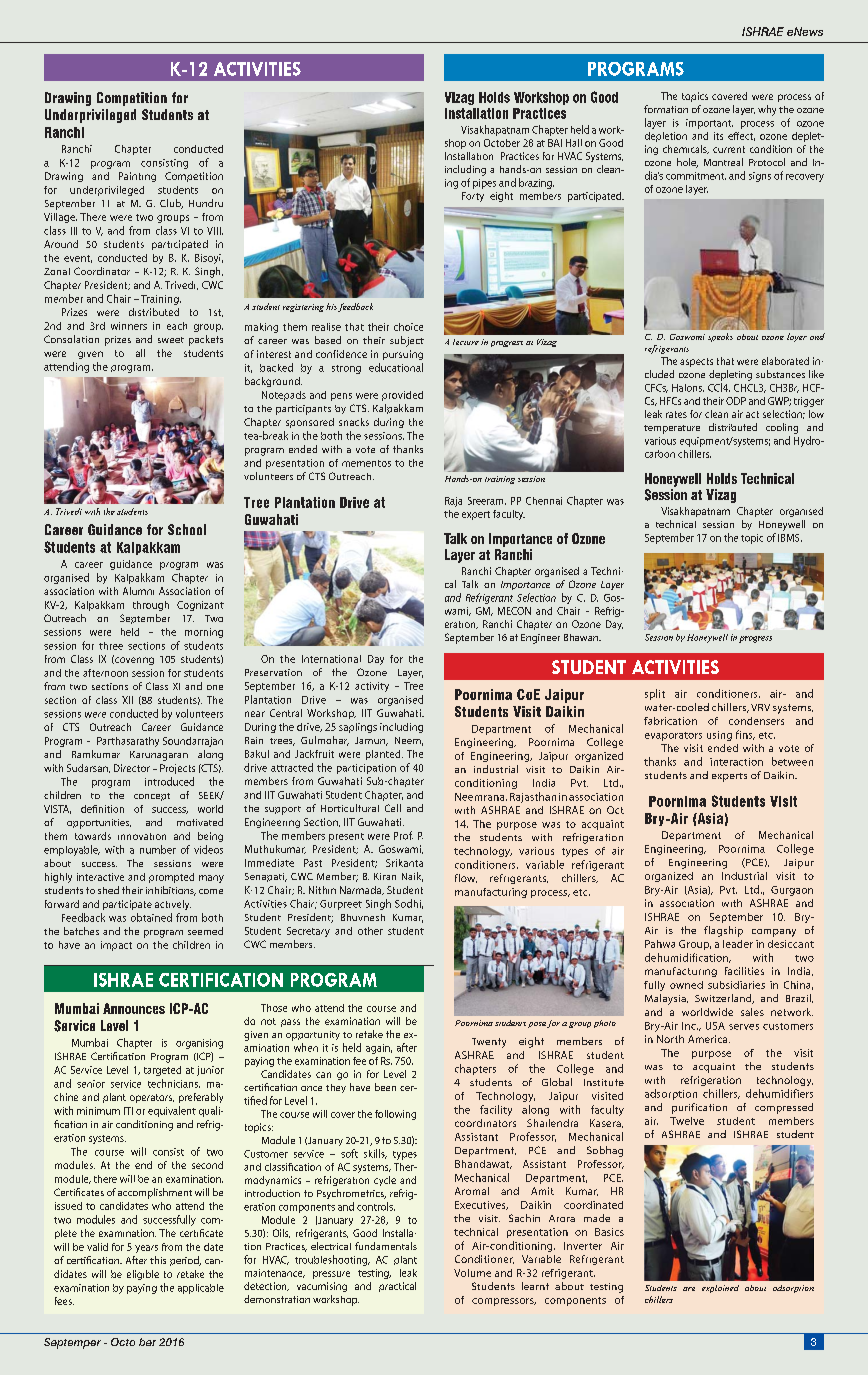 The height and width of the page is (1375, 868). What do you see at coordinates (402, 396) in the page?
I see `provided` at bounding box center [402, 396].
